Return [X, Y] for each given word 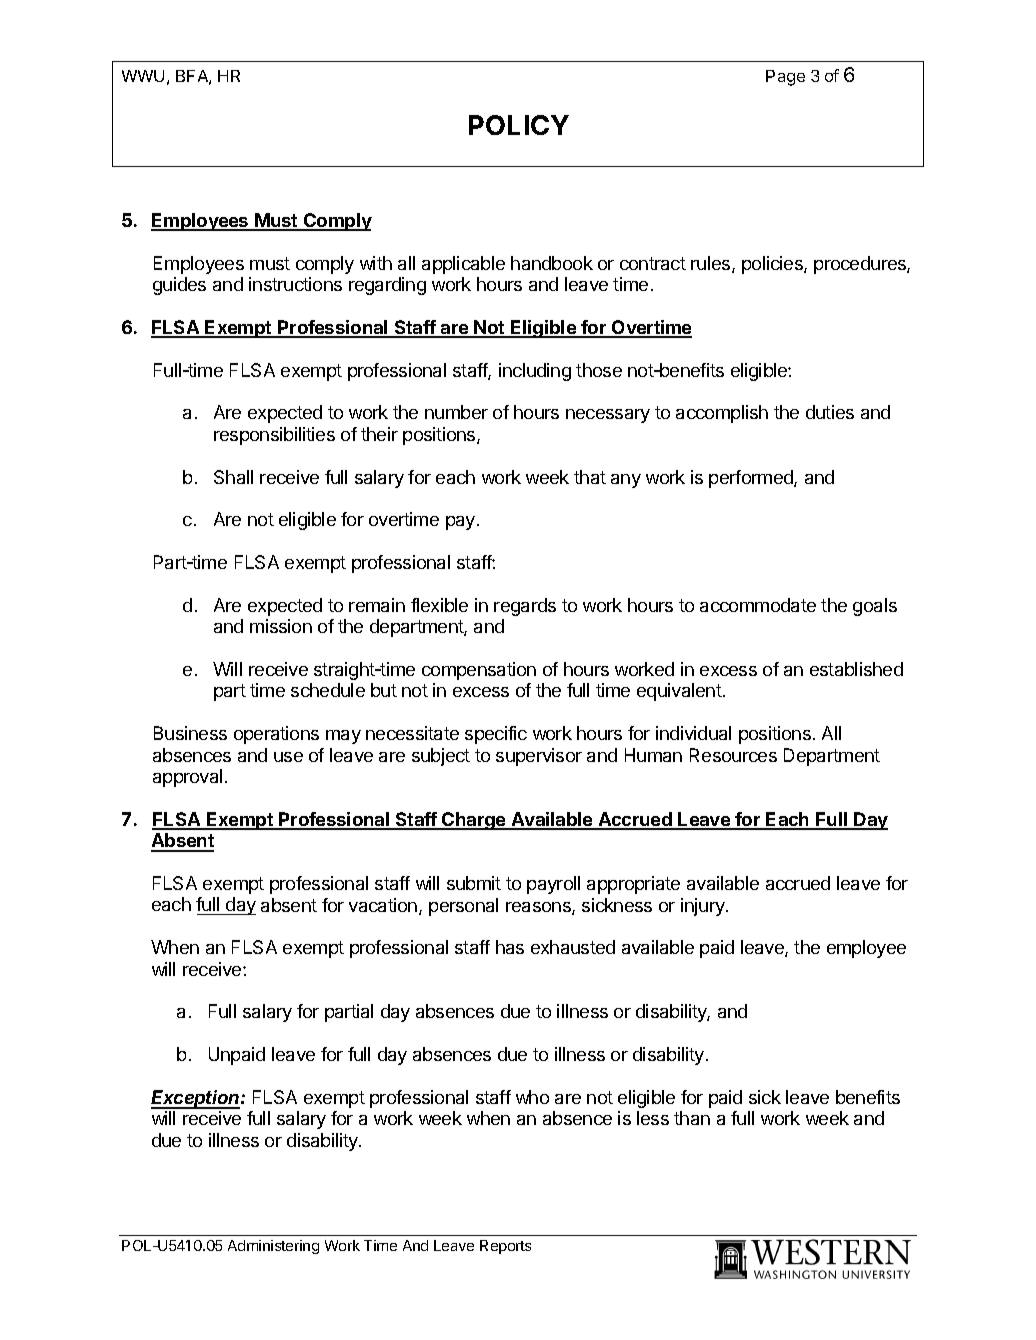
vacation [384, 906]
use [288, 757]
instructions [295, 284]
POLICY [519, 125]
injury [704, 907]
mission [281, 626]
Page [785, 78]
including [535, 372]
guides [179, 286]
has [510, 947]
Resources [733, 755]
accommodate [758, 605]
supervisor [539, 757]
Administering [273, 1247]
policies [773, 265]
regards [525, 607]
